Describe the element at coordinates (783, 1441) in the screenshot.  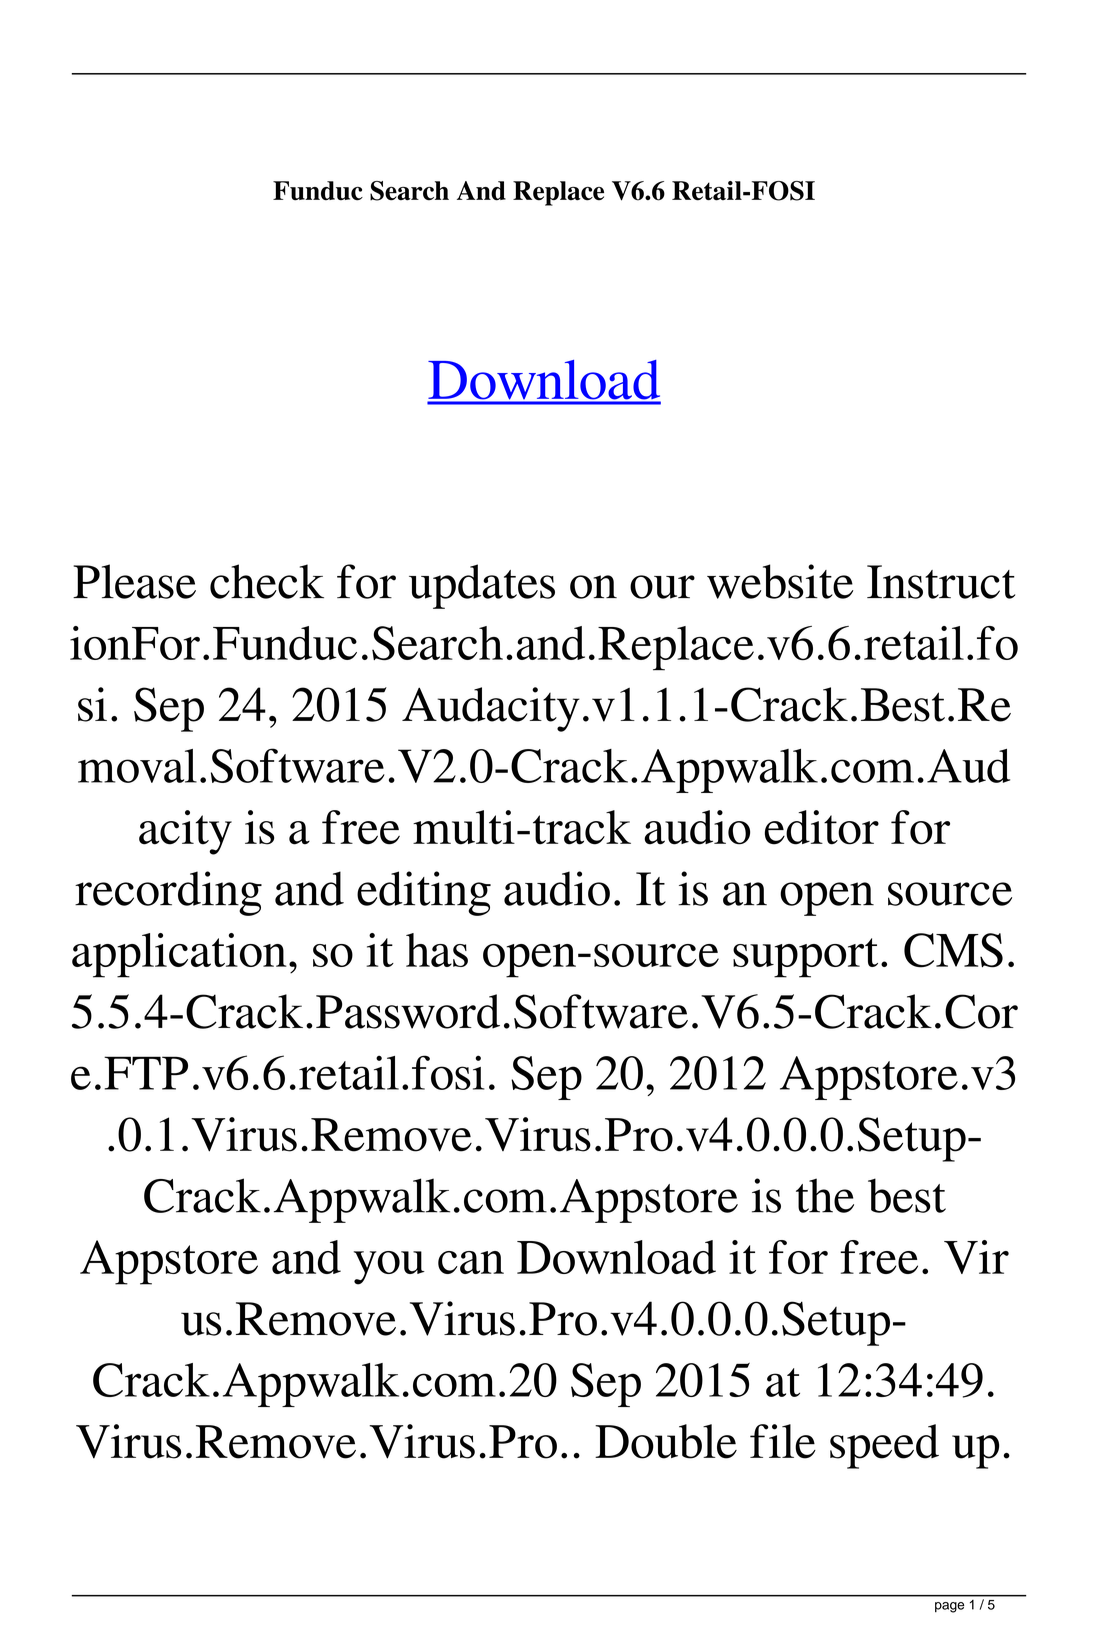
I see `file` at that location.
